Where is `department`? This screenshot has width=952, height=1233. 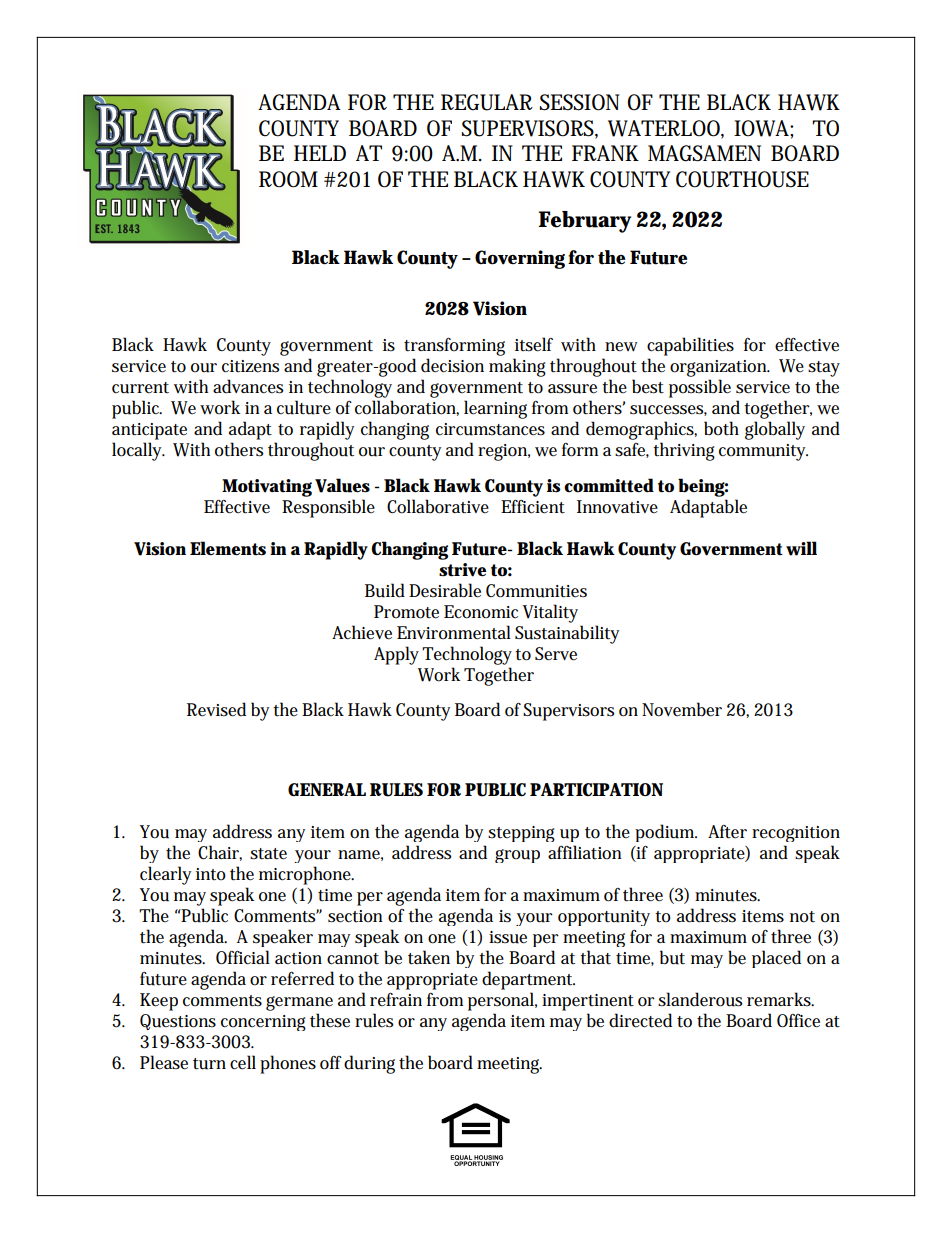 department is located at coordinates (528, 980).
